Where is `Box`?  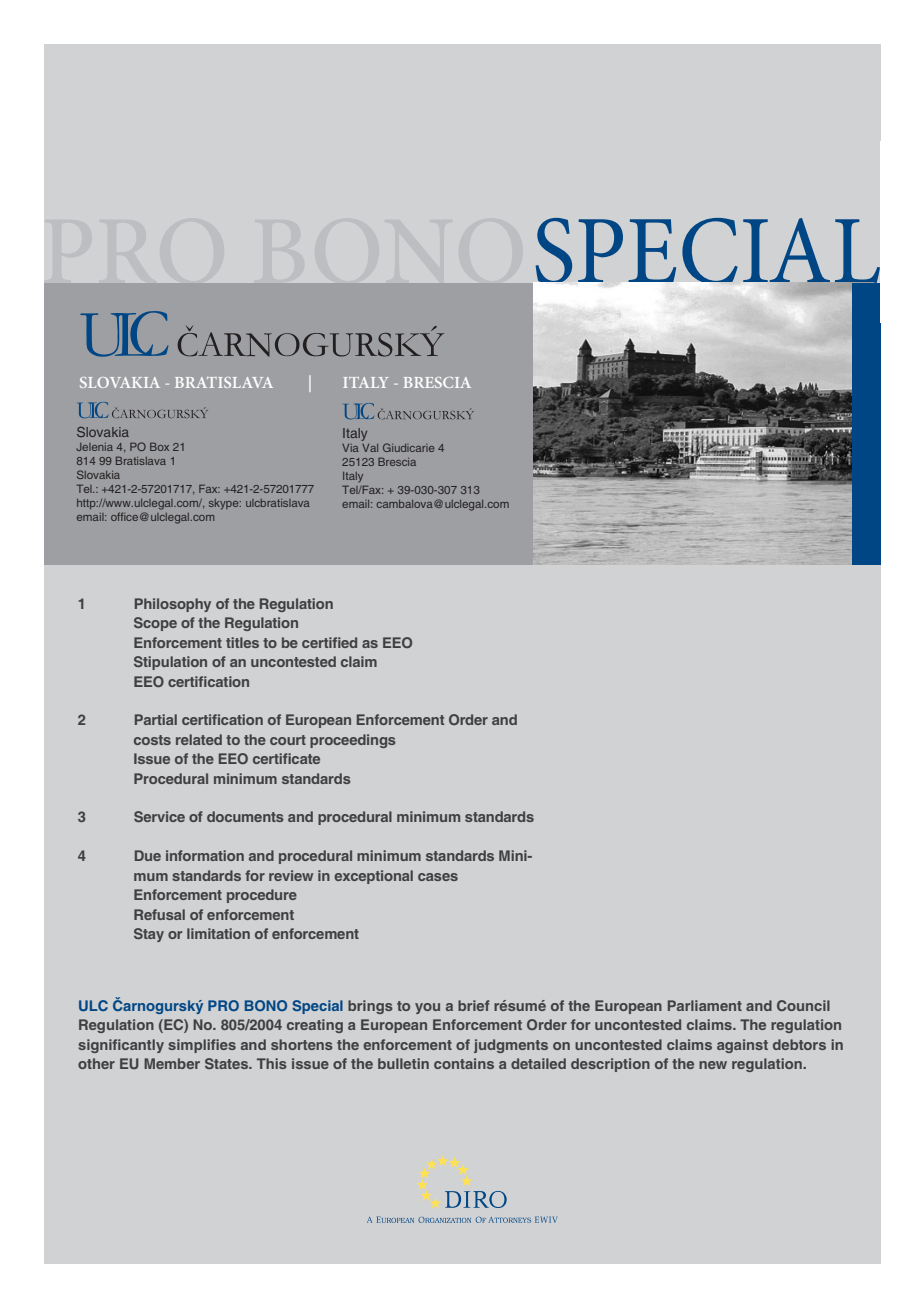
Box is located at coordinates (159, 446).
